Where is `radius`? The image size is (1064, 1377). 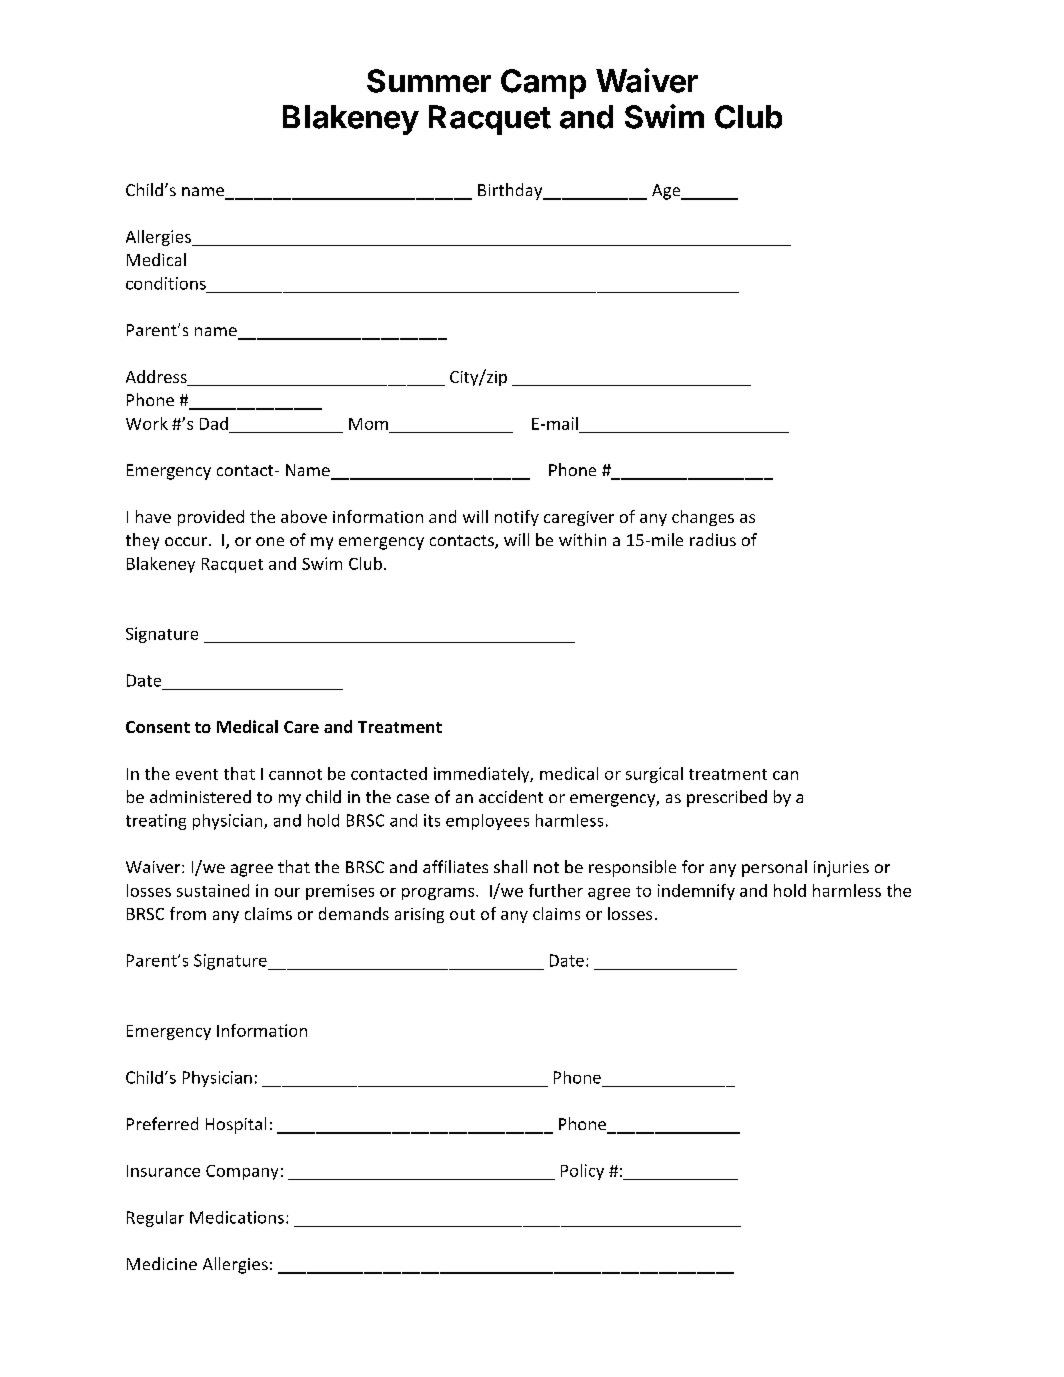
radius is located at coordinates (713, 539).
